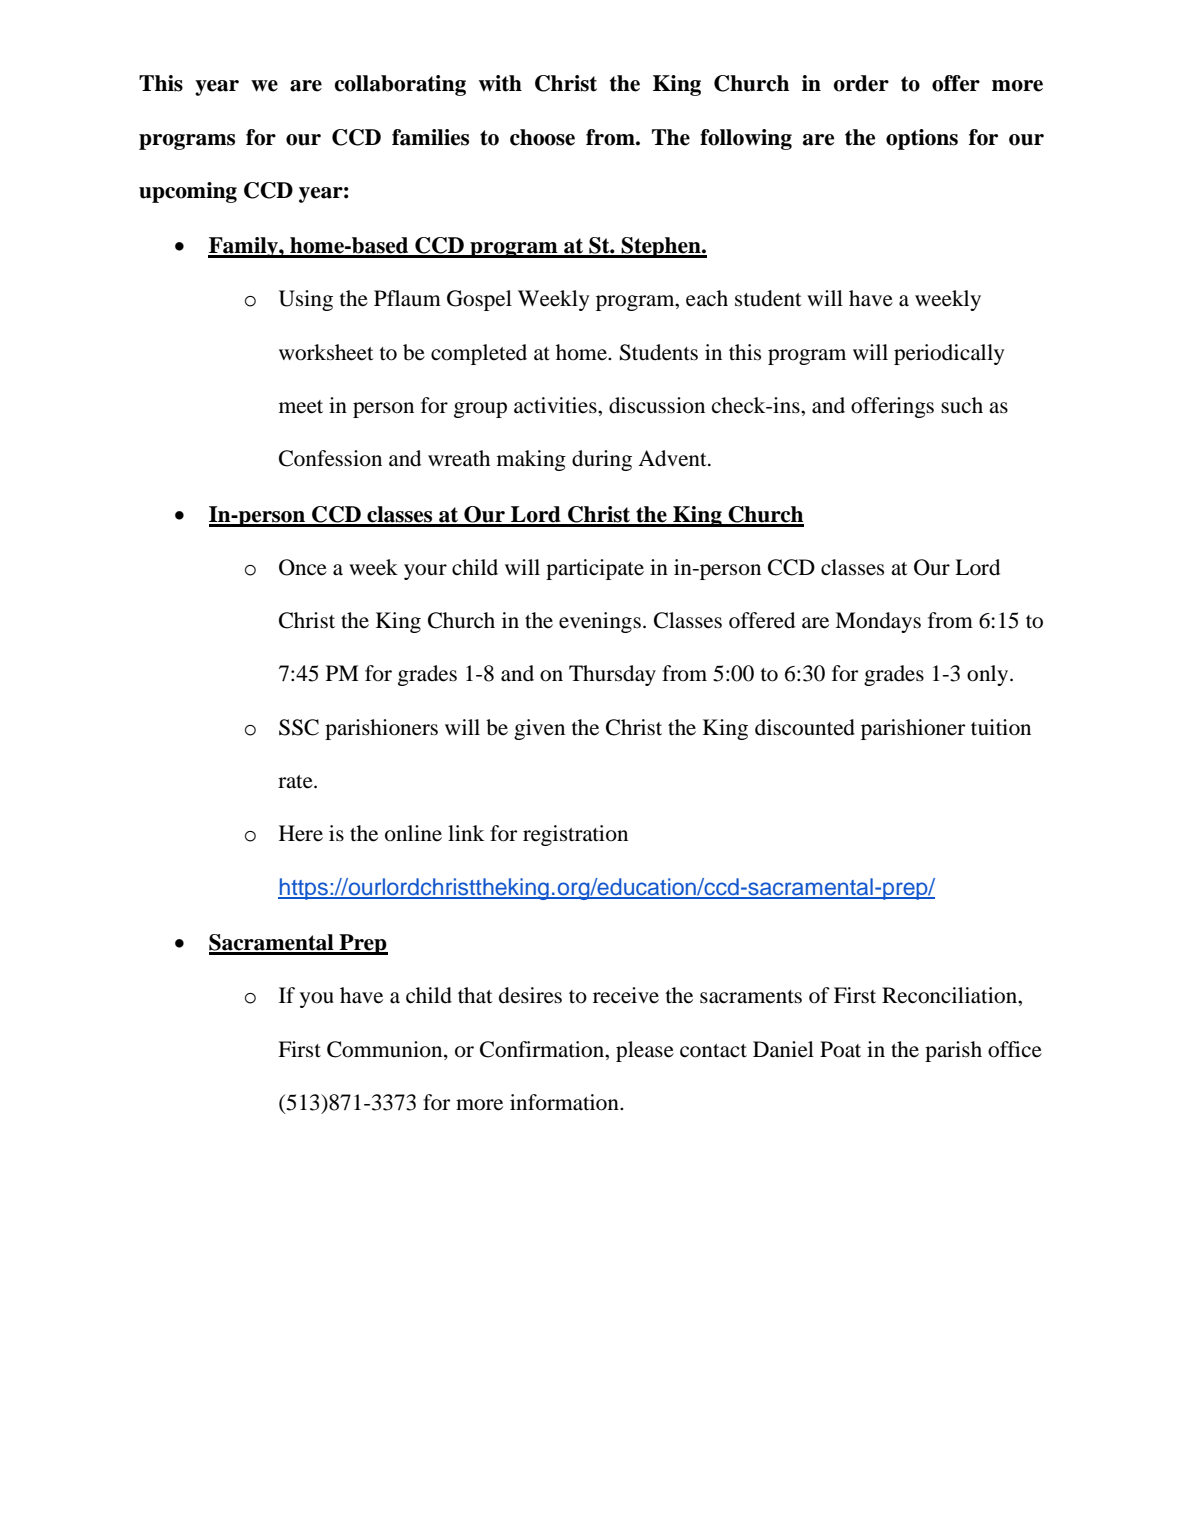 Image resolution: width=1183 pixels, height=1531 pixels. Describe the element at coordinates (326, 352) in the screenshot. I see `worksheet` at that location.
